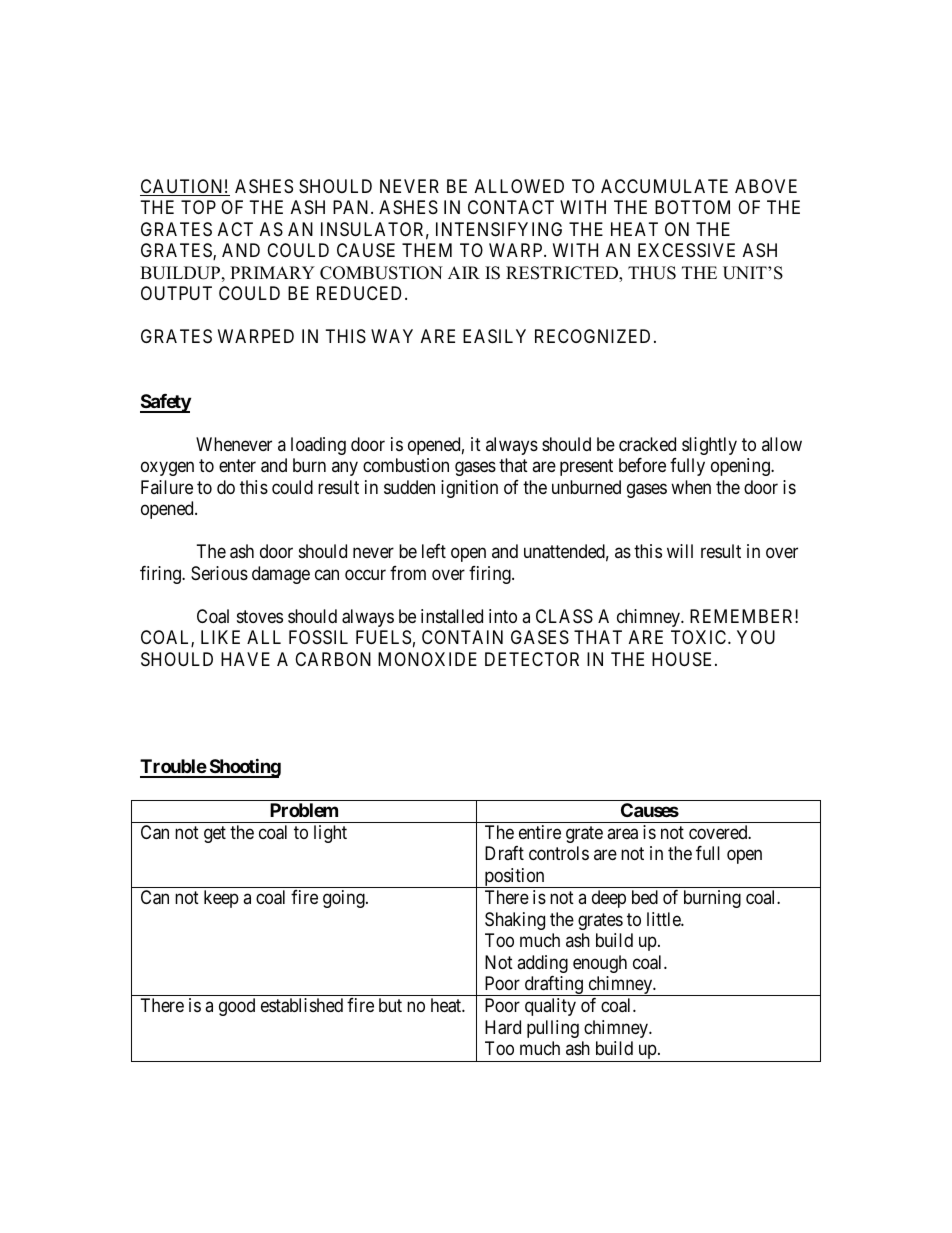 The height and width of the screenshot is (1233, 952). What do you see at coordinates (499, 229) in the screenshot?
I see `INTENSIFYING` at bounding box center [499, 229].
